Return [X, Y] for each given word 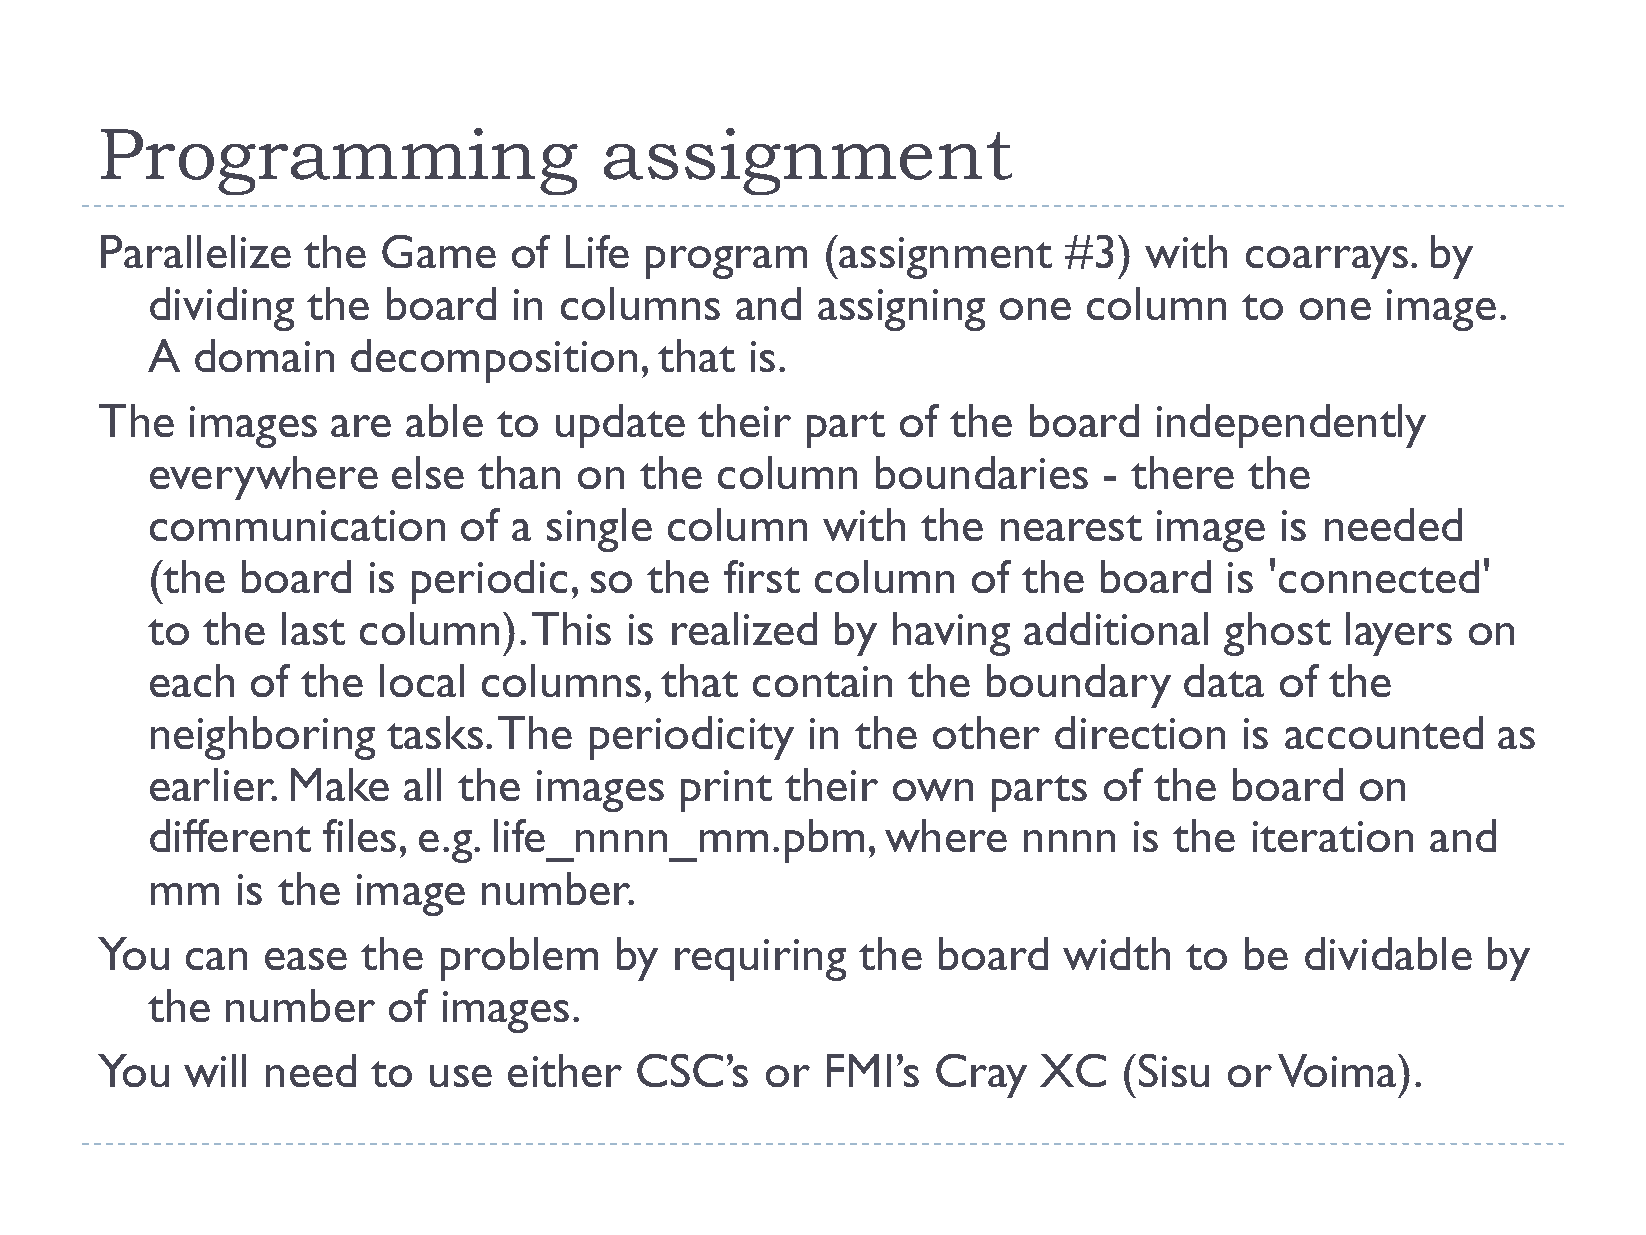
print [726, 791]
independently [1291, 426]
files [359, 835]
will [215, 1070]
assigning [901, 310]
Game [439, 251]
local [422, 680]
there [1182, 472]
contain [822, 681]
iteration [1333, 836]
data [1224, 680]
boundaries [982, 472]
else [428, 472]
